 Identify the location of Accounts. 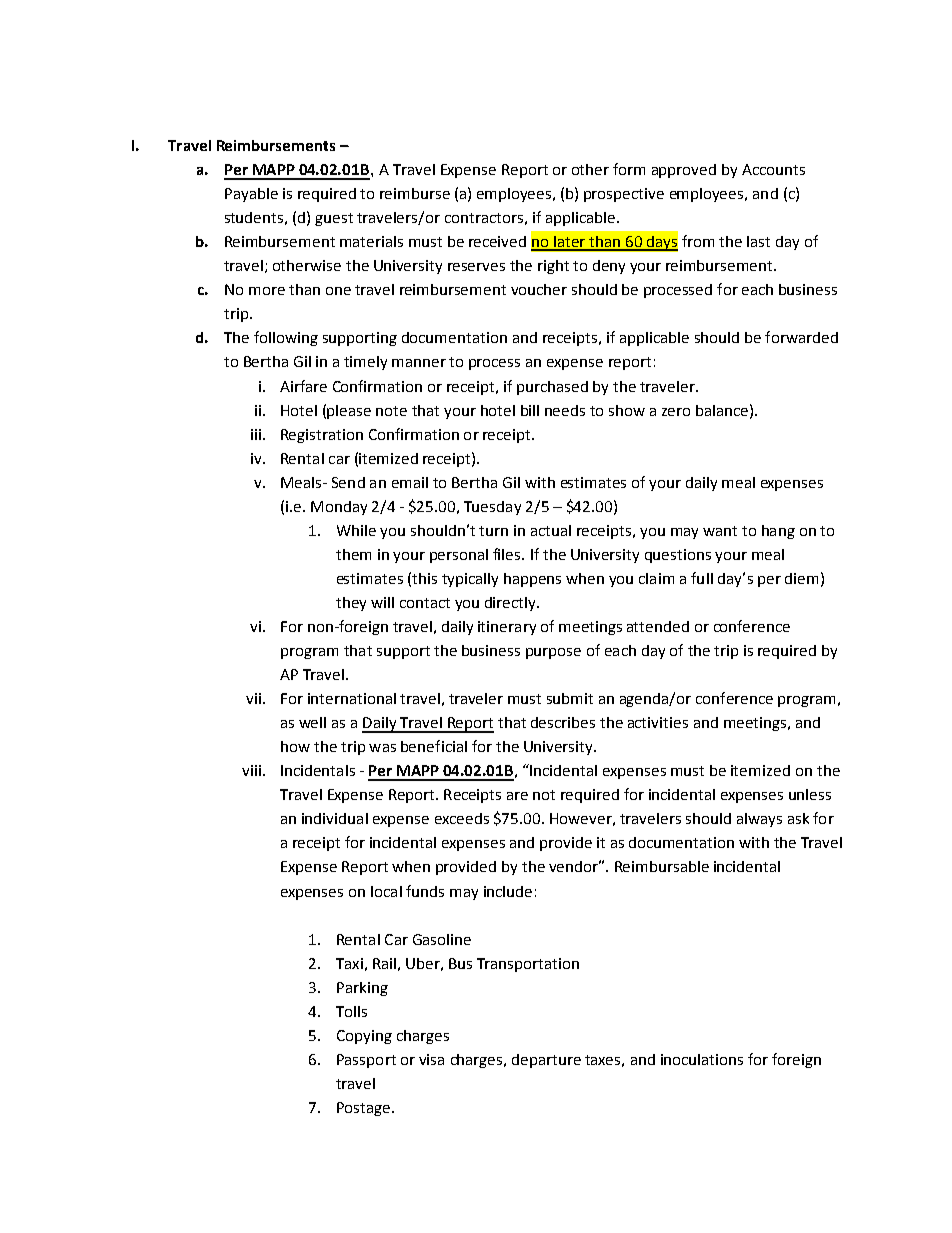
(773, 169).
